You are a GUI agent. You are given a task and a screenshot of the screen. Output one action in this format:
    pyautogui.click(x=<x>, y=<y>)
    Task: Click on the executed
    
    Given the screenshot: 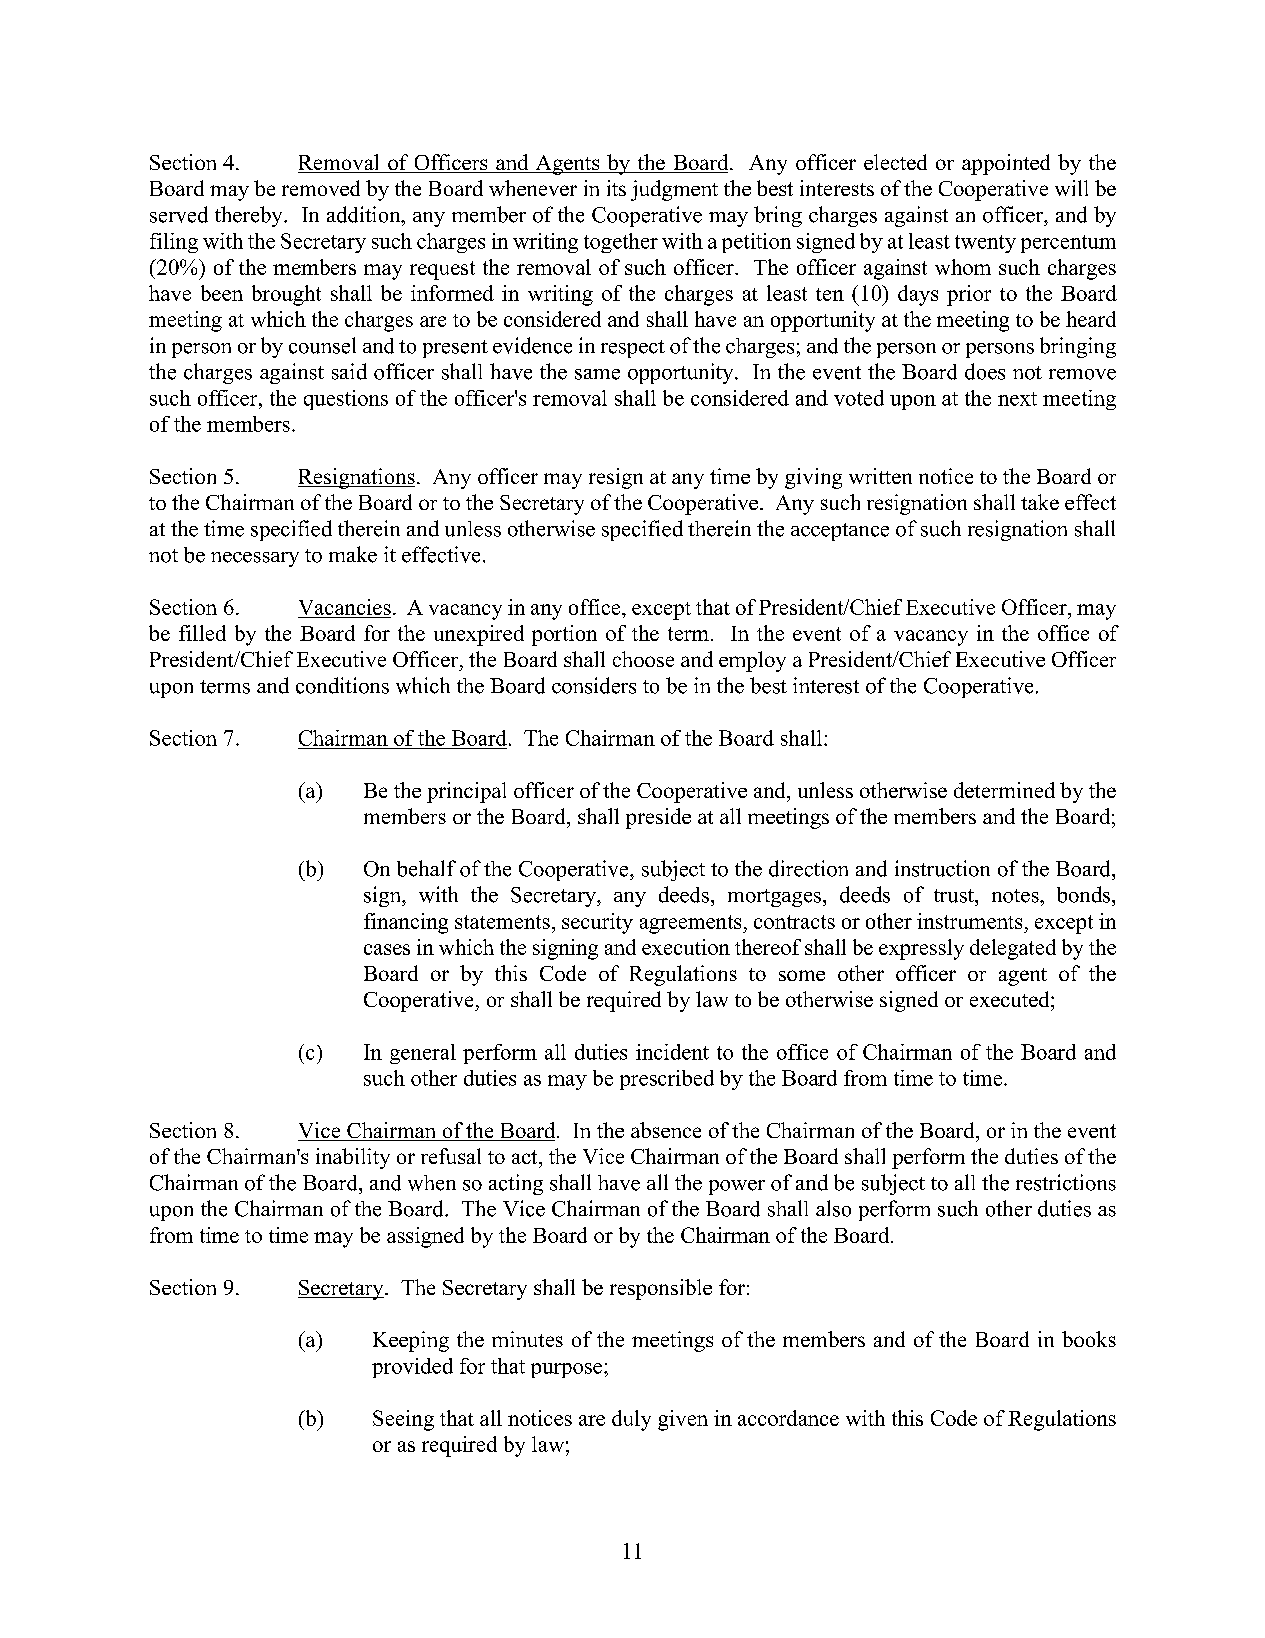 What is the action you would take?
    pyautogui.click(x=1011, y=999)
